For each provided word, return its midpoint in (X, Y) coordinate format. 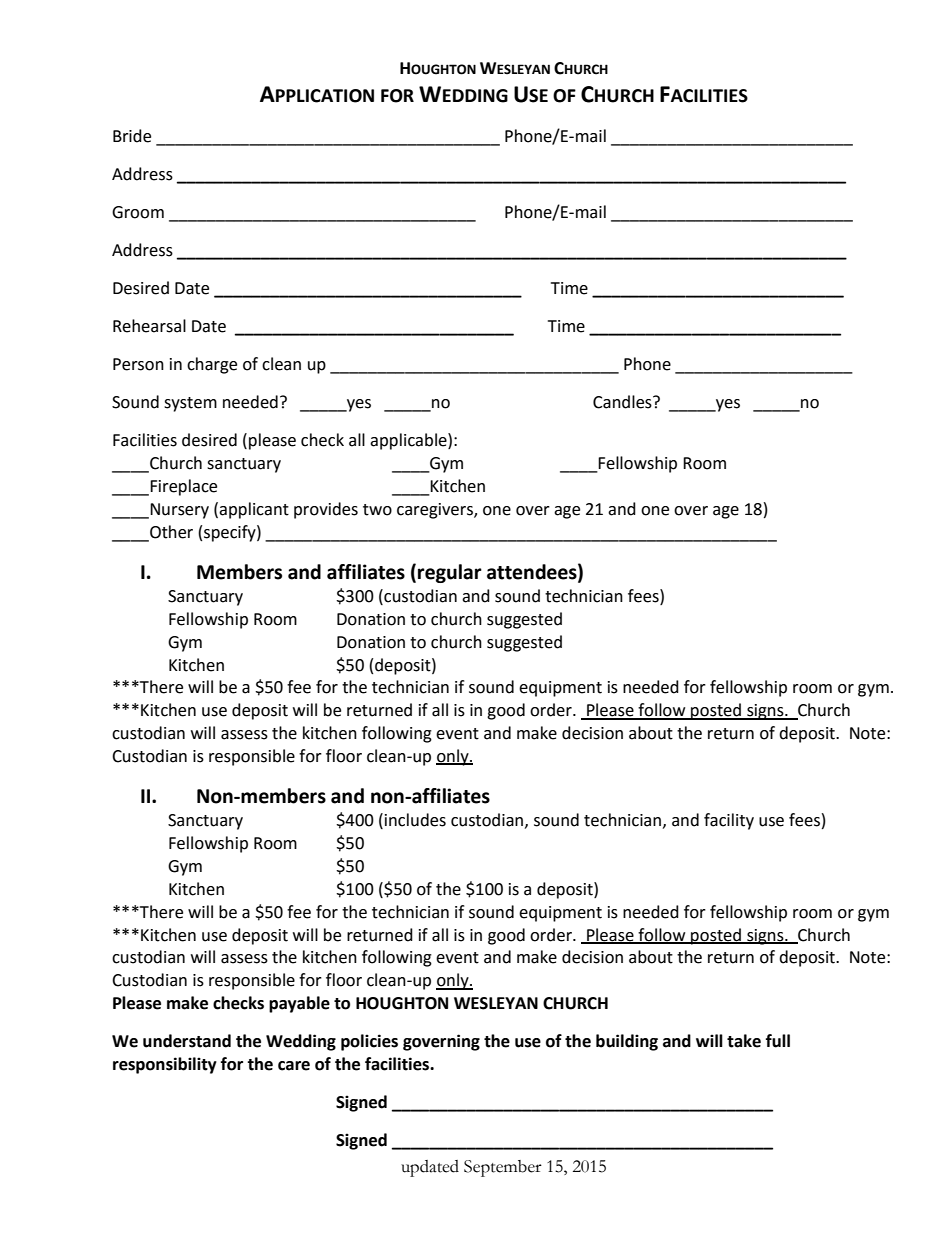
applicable (409, 441)
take (744, 1041)
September (503, 1168)
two (377, 510)
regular (450, 573)
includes (415, 820)
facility (729, 821)
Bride (132, 136)
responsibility (165, 1065)
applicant (254, 510)
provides (326, 510)
